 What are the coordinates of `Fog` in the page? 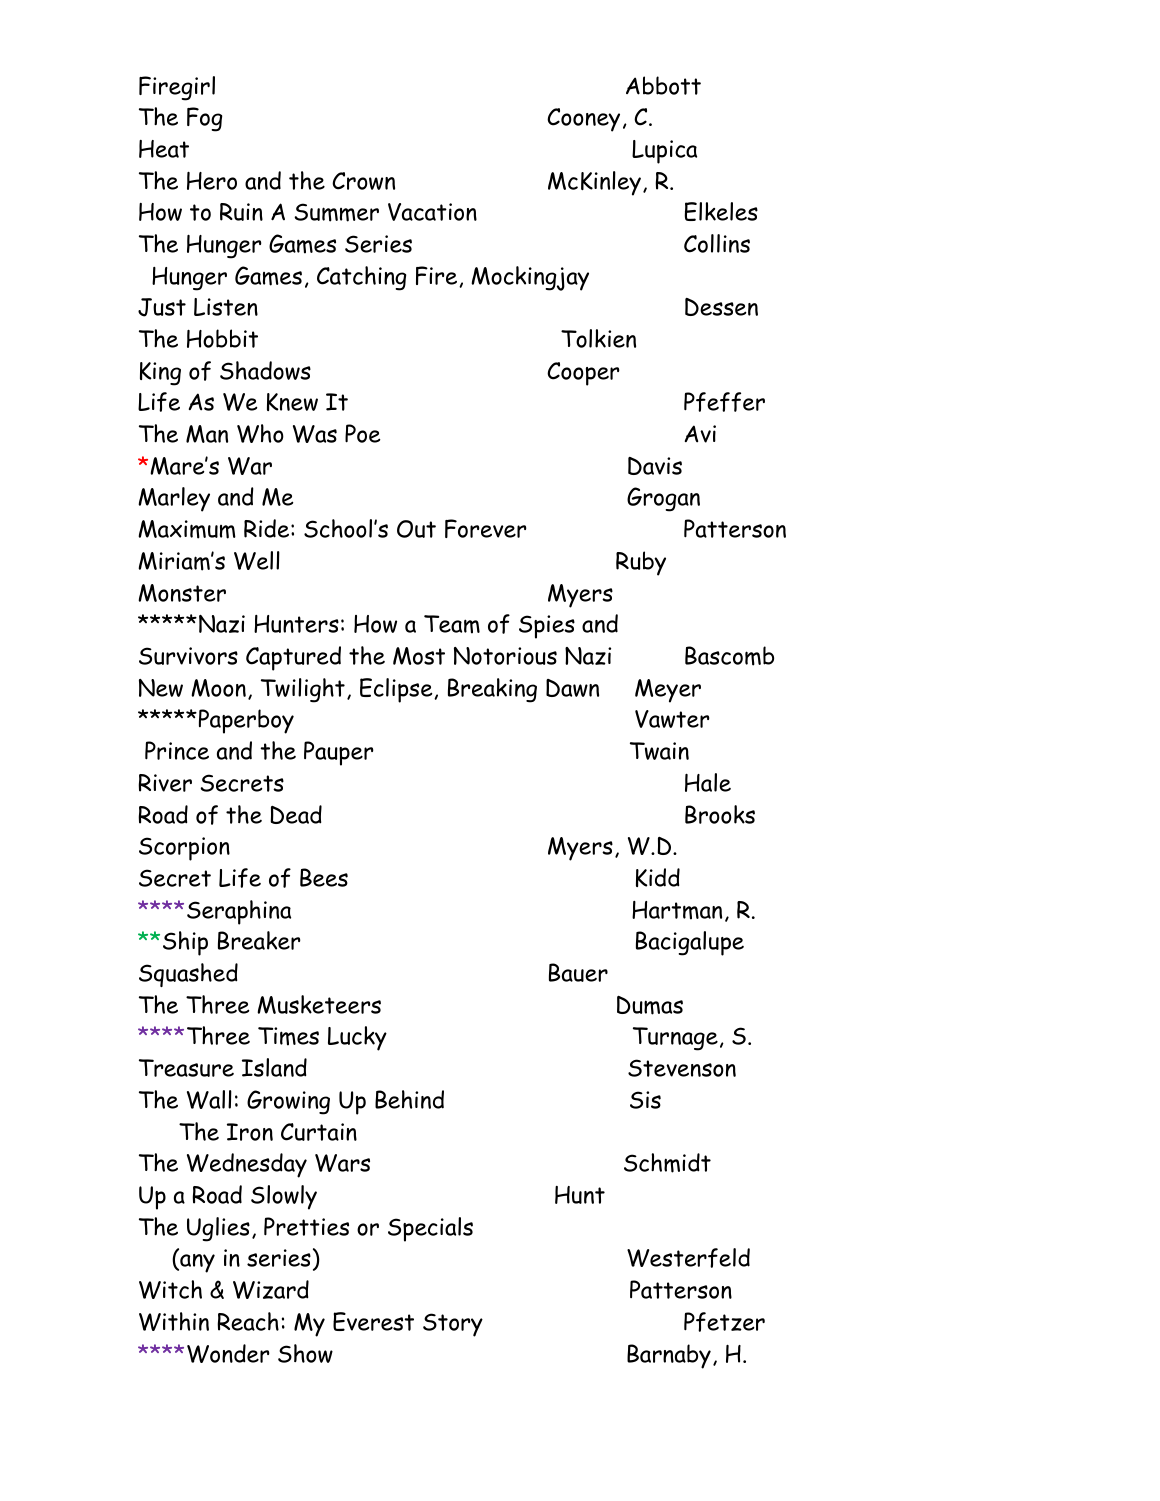 It's located at (204, 119).
